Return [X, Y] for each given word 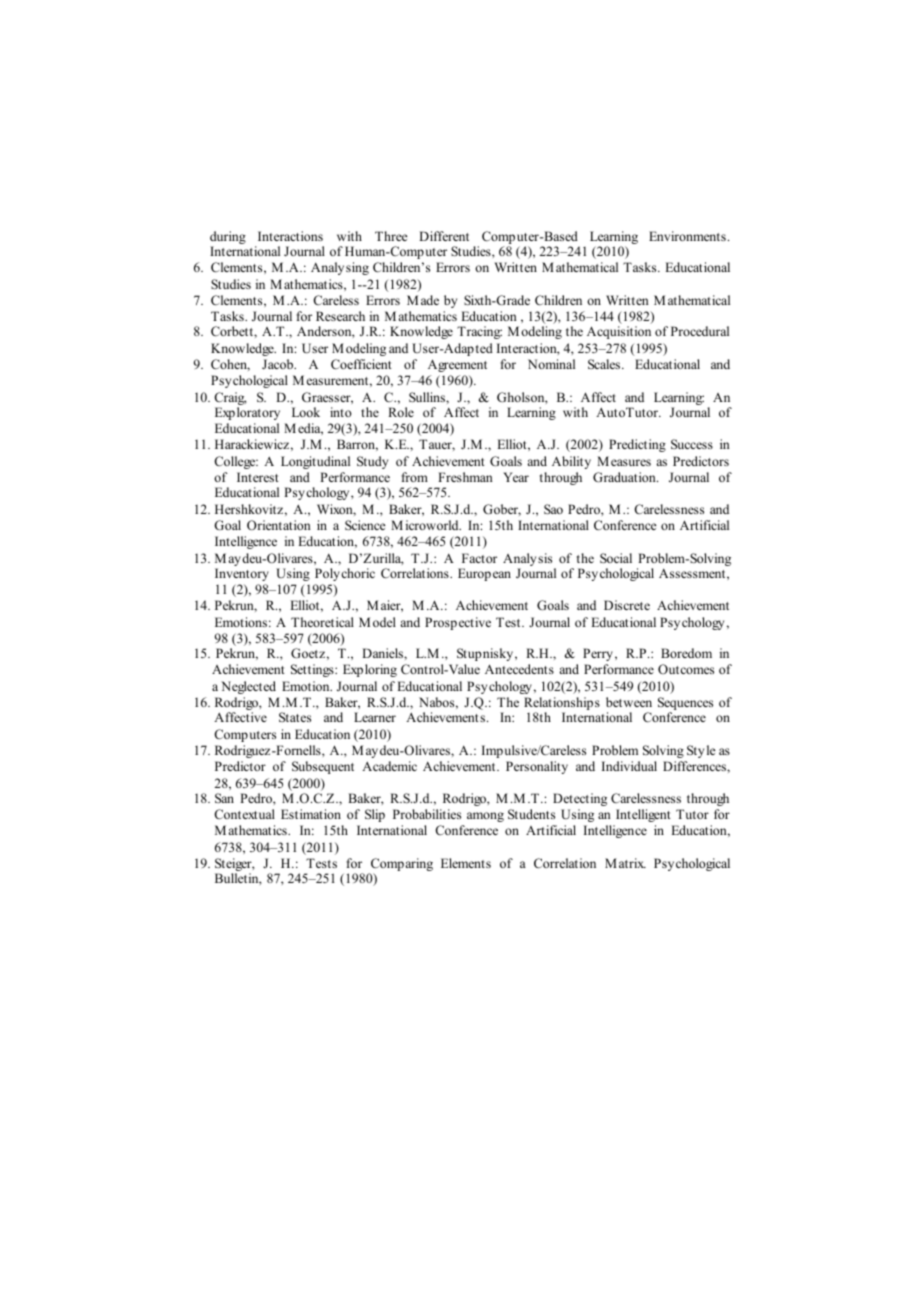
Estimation [311, 814]
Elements [466, 863]
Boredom [686, 653]
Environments [687, 236]
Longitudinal [315, 462]
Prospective [458, 623]
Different [444, 236]
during [228, 239]
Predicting [637, 445]
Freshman [465, 477]
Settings [313, 670]
